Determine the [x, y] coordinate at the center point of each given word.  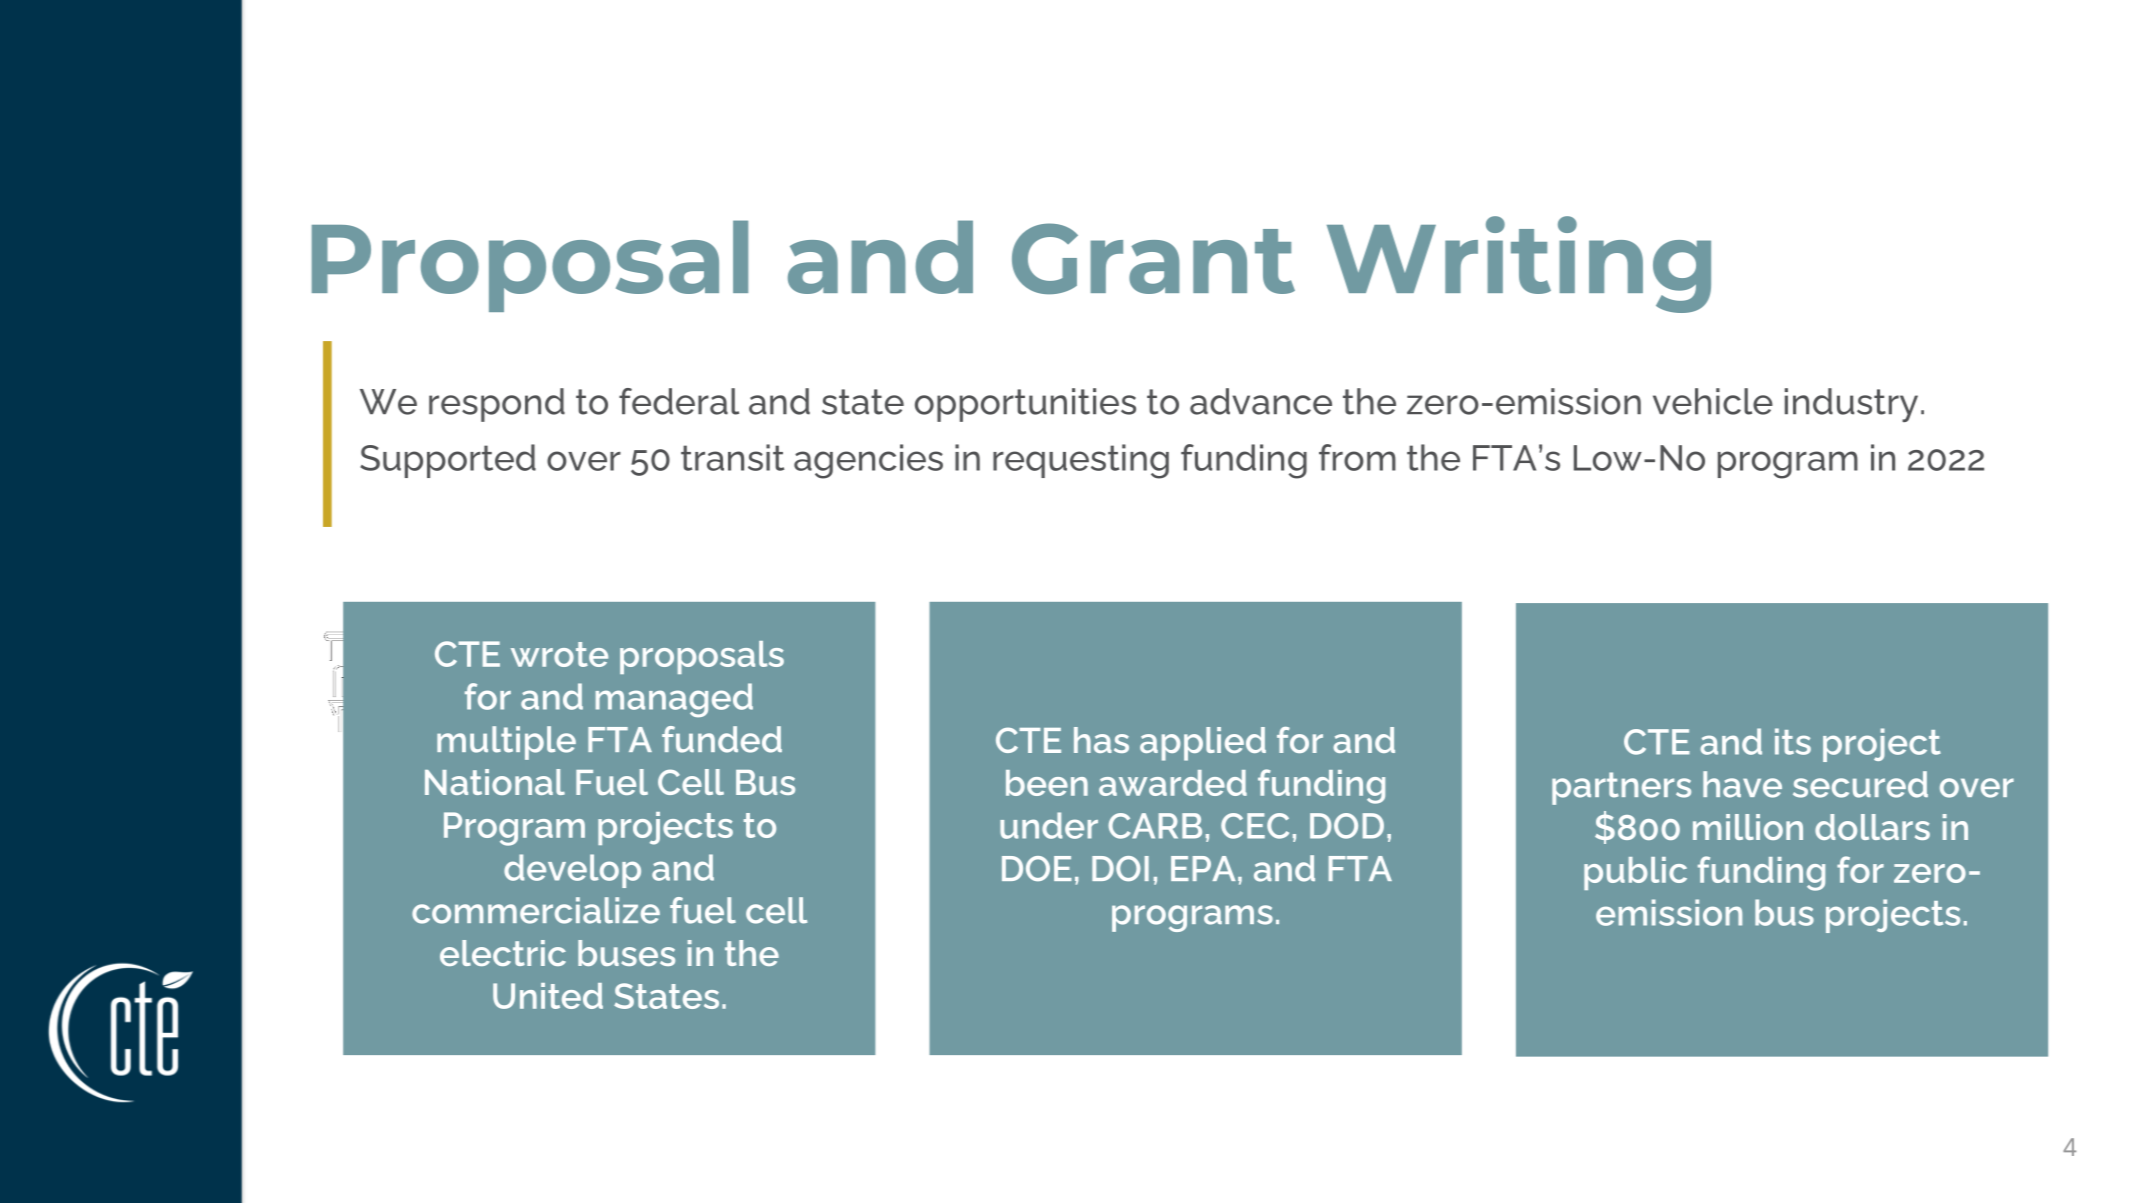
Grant [1153, 258]
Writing [1519, 264]
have [1742, 784]
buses [626, 953]
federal [679, 401]
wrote [559, 654]
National [495, 782]
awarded [1173, 783]
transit [732, 457]
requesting [1081, 461]
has [1101, 740]
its [1793, 741]
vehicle [1713, 401]
